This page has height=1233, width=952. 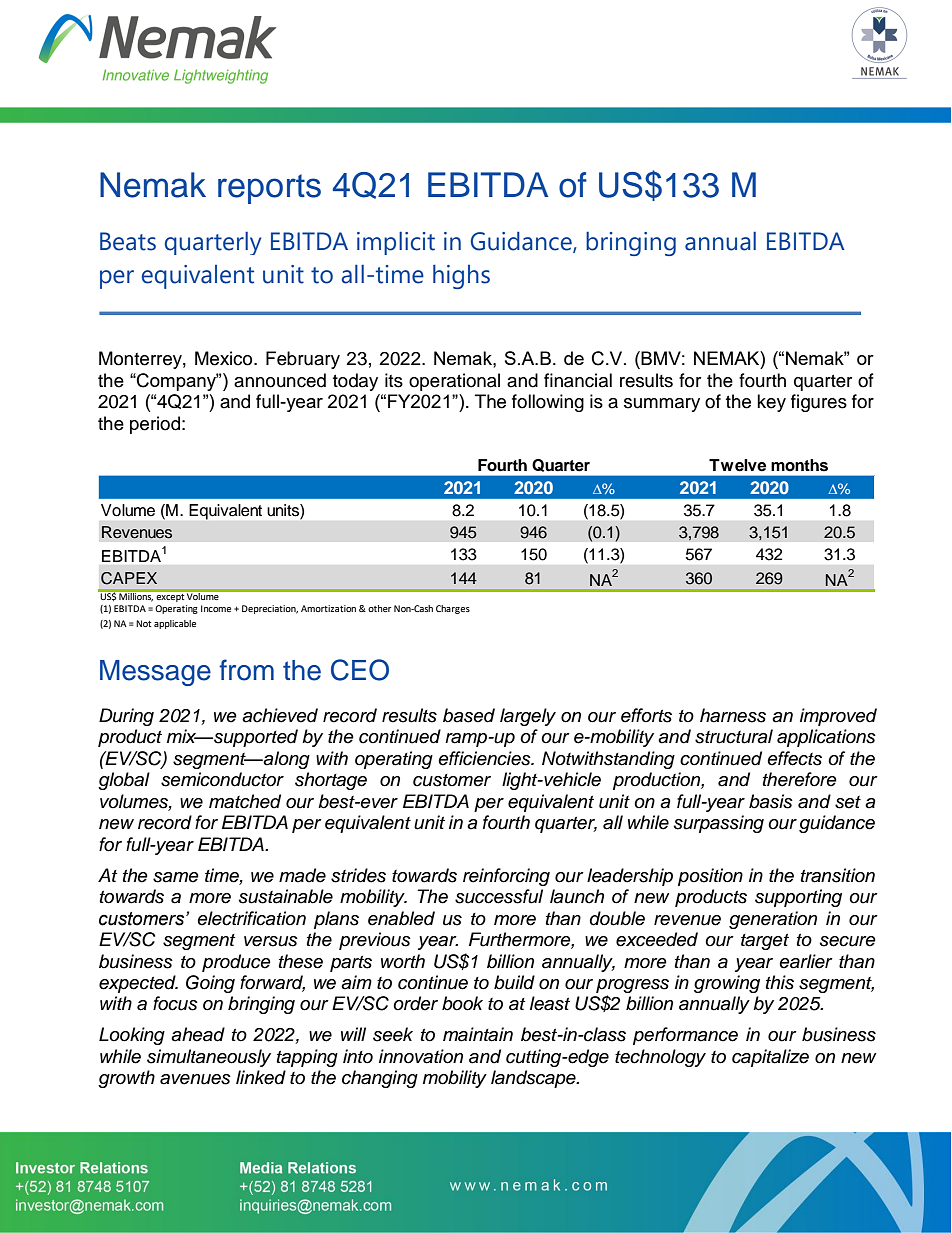 What do you see at coordinates (396, 243) in the page?
I see `implicit` at bounding box center [396, 243].
